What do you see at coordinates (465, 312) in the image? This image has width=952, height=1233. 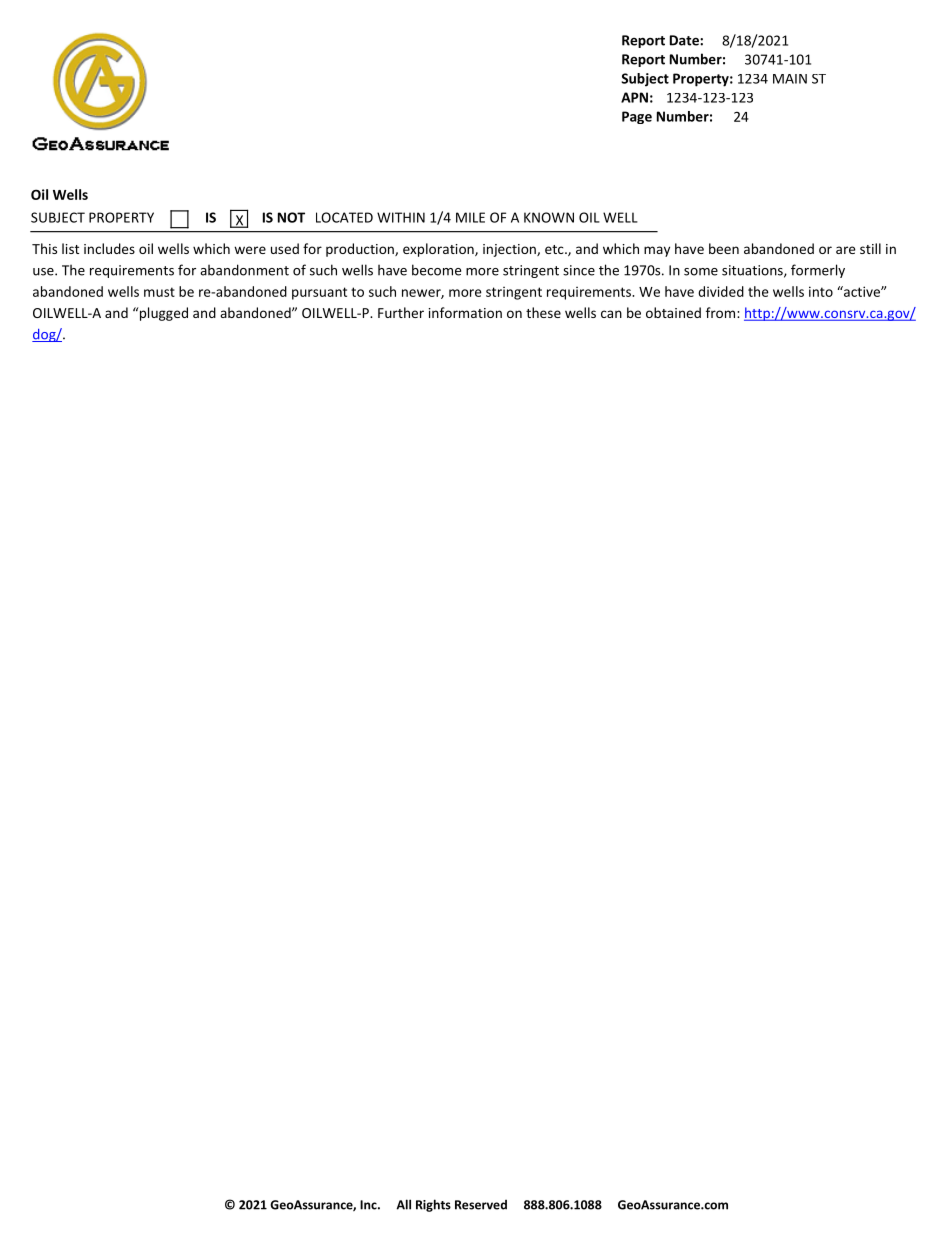 I see `information` at bounding box center [465, 312].
